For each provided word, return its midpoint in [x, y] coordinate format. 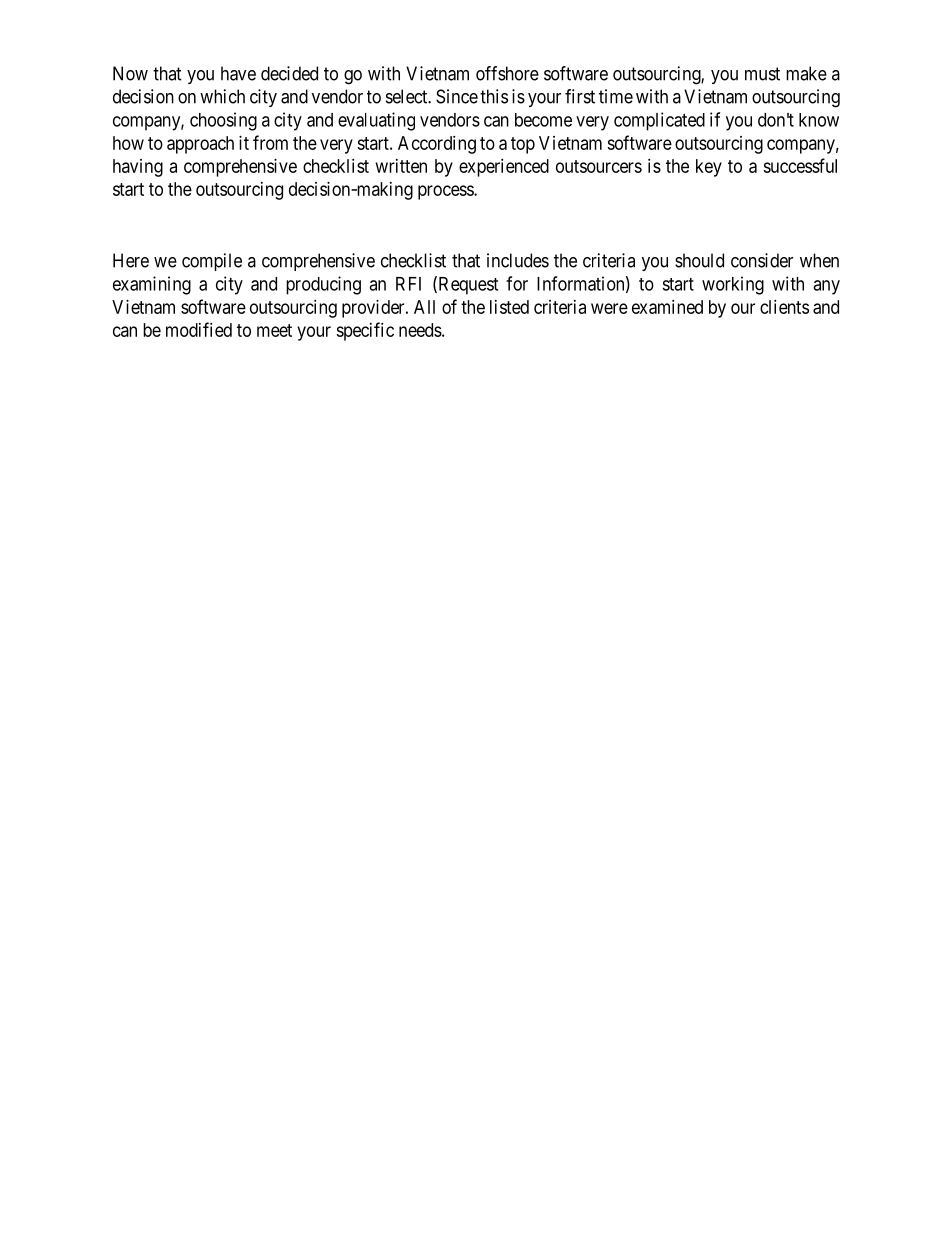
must [762, 74]
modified [199, 329]
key [709, 168]
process [446, 192]
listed [509, 307]
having [138, 168]
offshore [507, 73]
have [238, 73]
